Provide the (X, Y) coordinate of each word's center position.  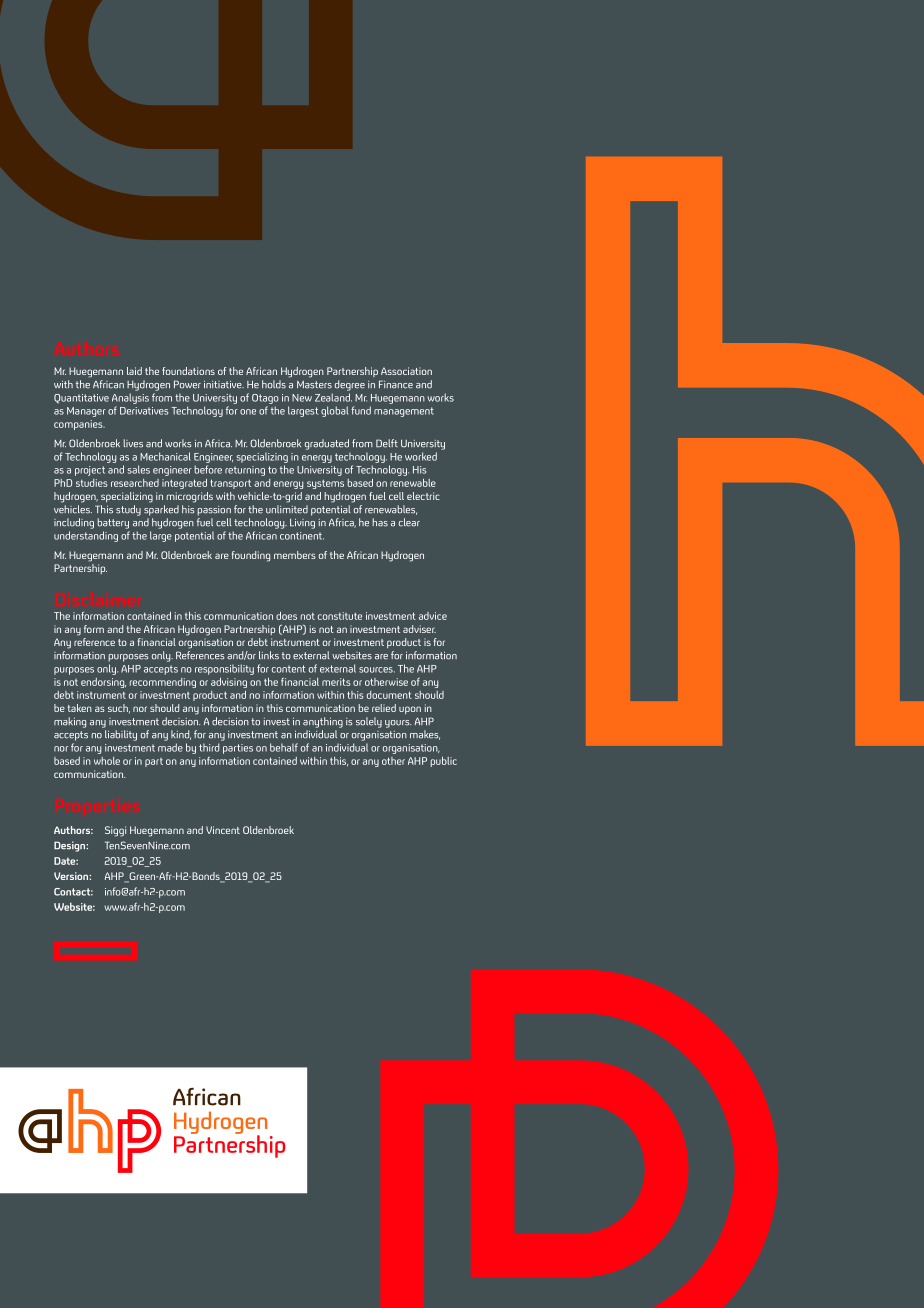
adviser (419, 629)
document (389, 695)
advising (229, 683)
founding (251, 556)
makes (425, 735)
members (295, 555)
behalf (284, 747)
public (443, 762)
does (286, 616)
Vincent (223, 830)
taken (80, 708)
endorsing (103, 683)
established (121, 758)
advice (433, 616)
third (209, 747)
